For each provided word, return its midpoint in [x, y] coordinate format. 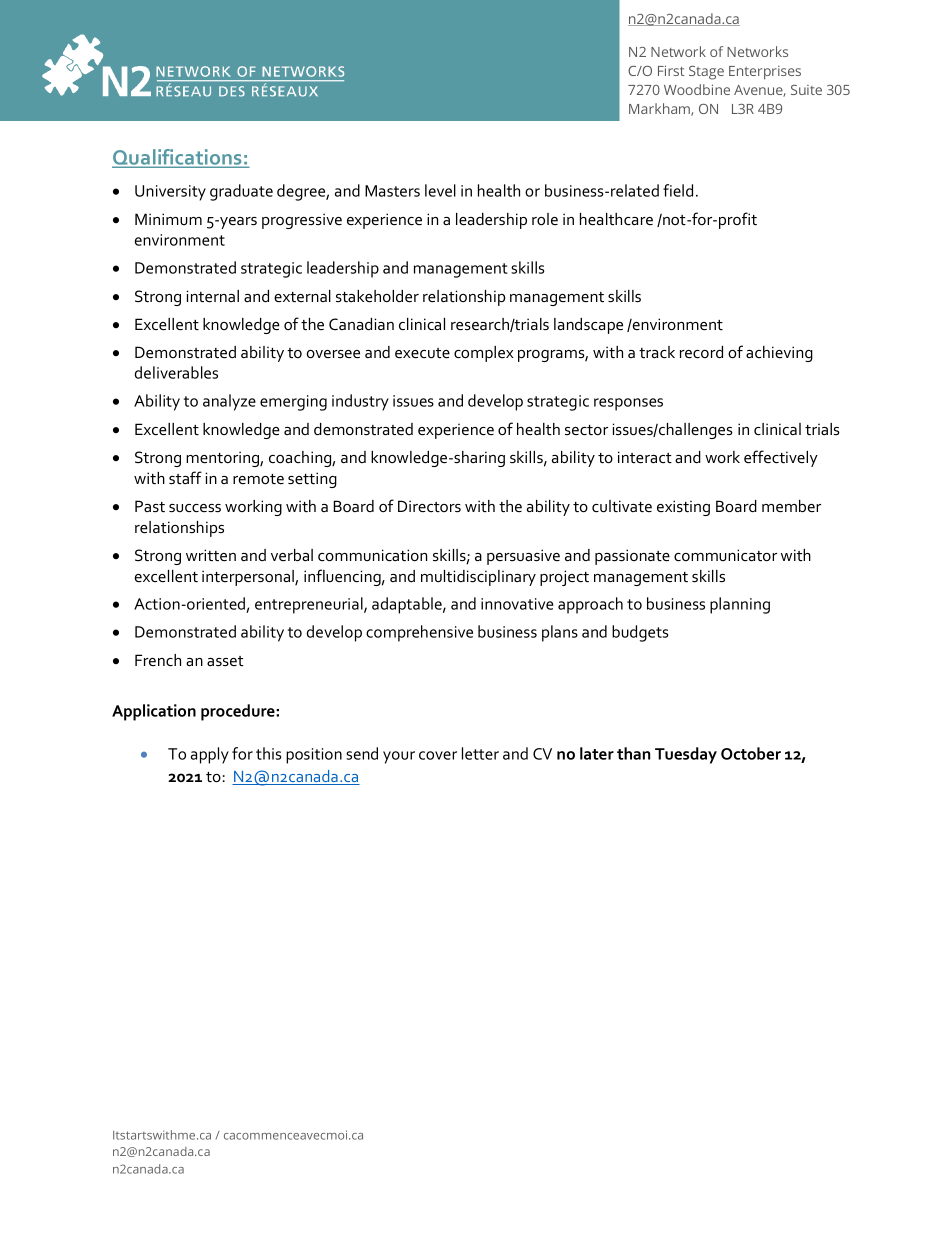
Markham [660, 109]
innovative [517, 604]
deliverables [176, 372]
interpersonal [249, 578]
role [545, 219]
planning [740, 605]
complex [483, 354]
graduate [241, 192]
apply [210, 755]
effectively [781, 458]
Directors [429, 506]
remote [258, 479]
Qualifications [178, 158]
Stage [706, 73]
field [678, 190]
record [701, 352]
